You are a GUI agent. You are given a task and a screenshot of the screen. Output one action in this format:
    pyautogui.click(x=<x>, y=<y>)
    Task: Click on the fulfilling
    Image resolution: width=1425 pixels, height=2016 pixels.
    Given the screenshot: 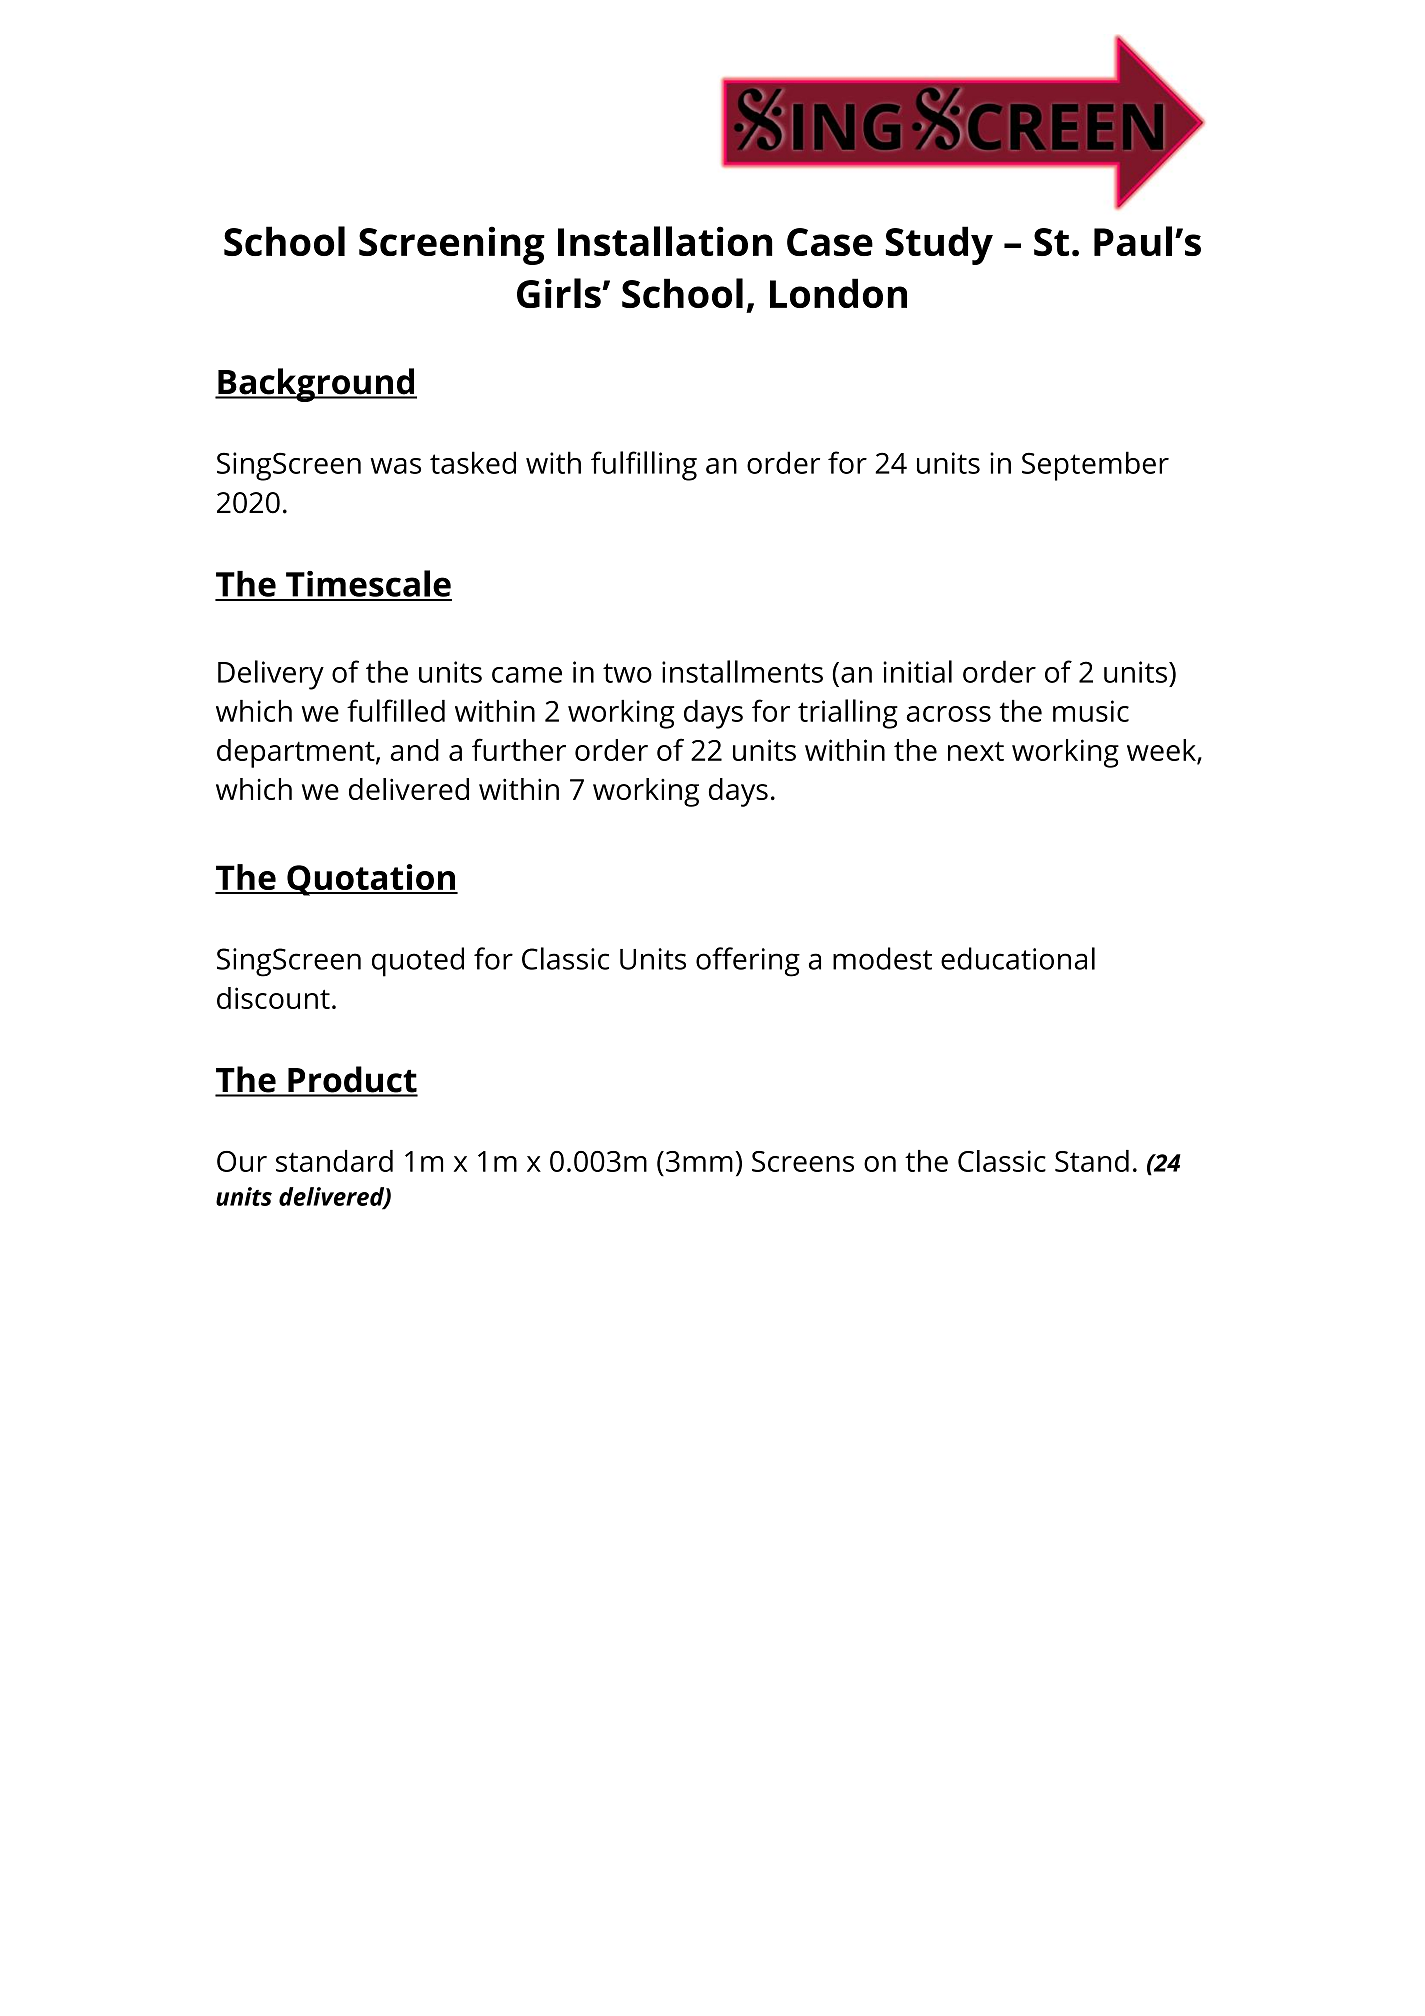 What is the action you would take?
    pyautogui.click(x=644, y=466)
